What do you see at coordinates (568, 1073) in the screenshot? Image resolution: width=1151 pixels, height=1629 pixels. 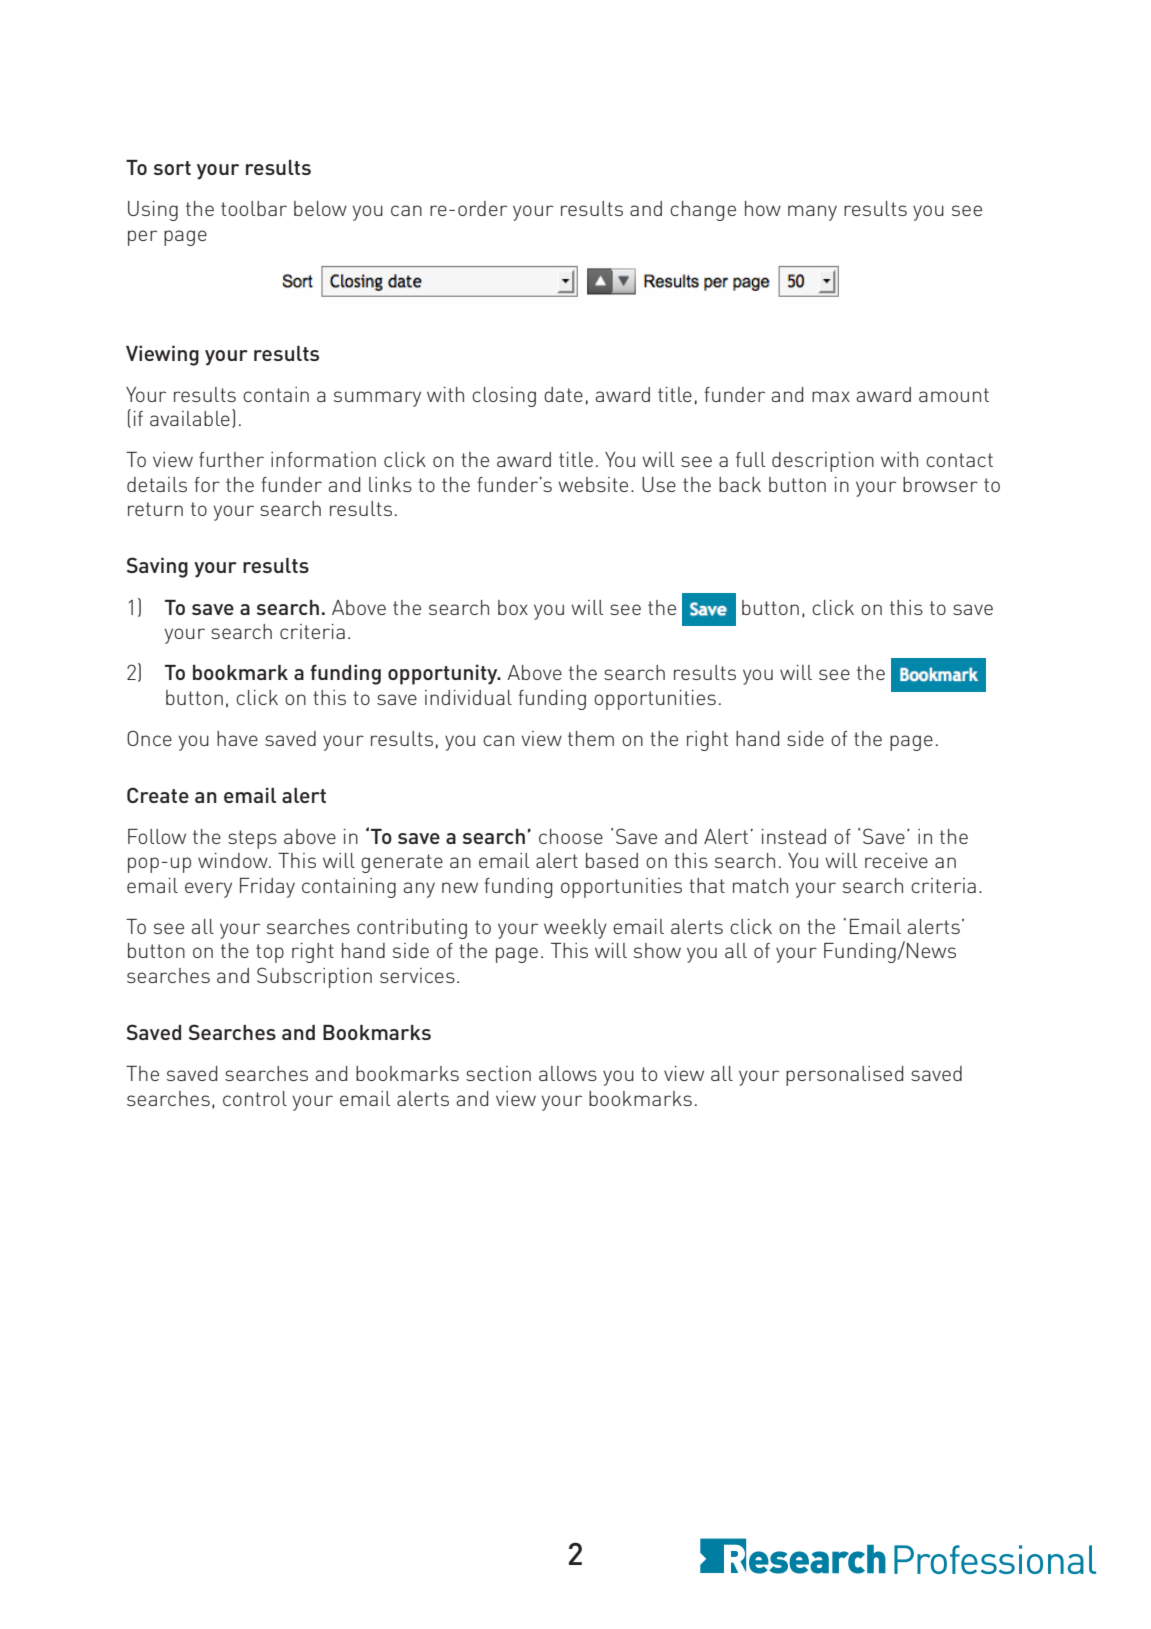 I see `allows` at bounding box center [568, 1073].
